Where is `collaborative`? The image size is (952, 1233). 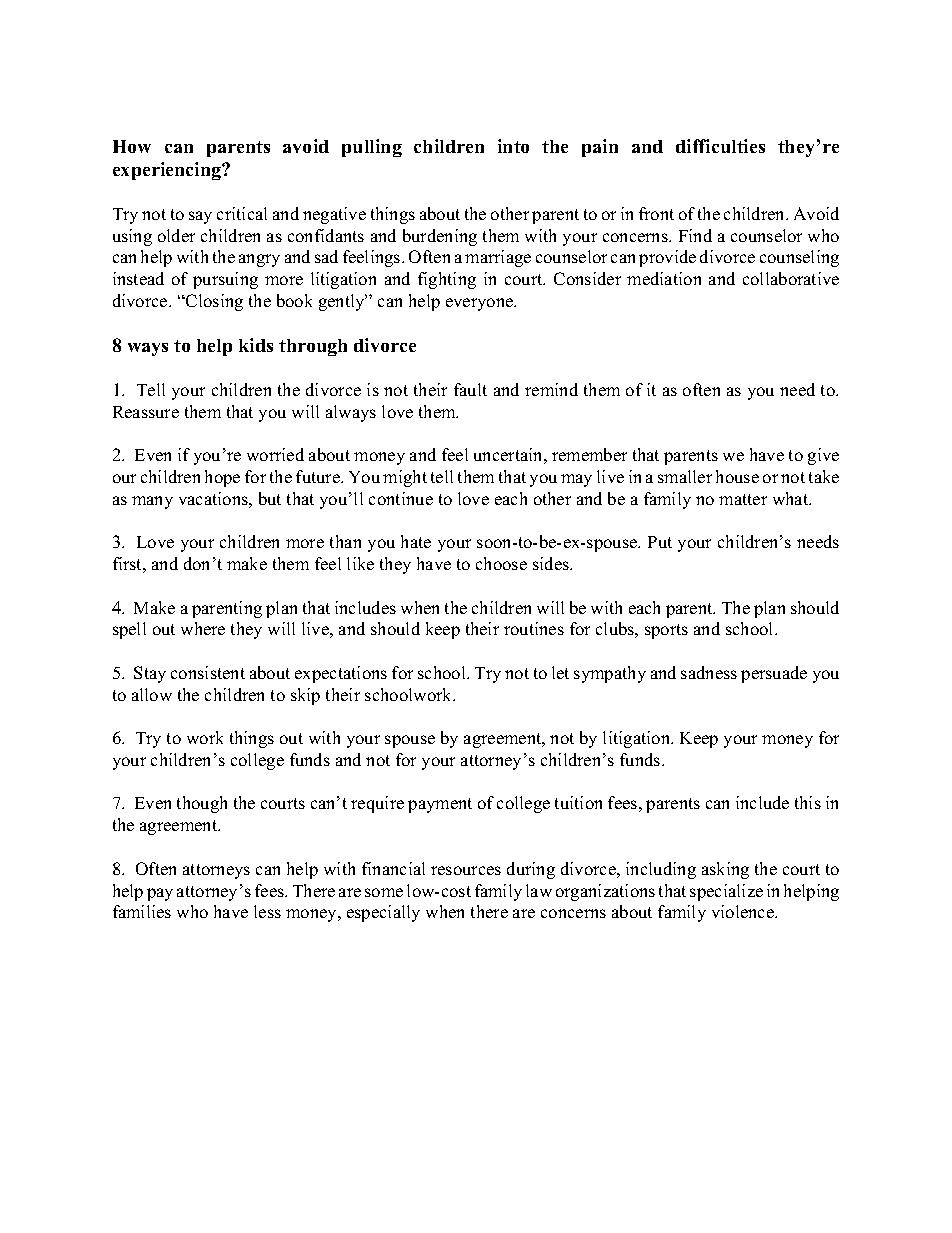
collaborative is located at coordinates (791, 278).
